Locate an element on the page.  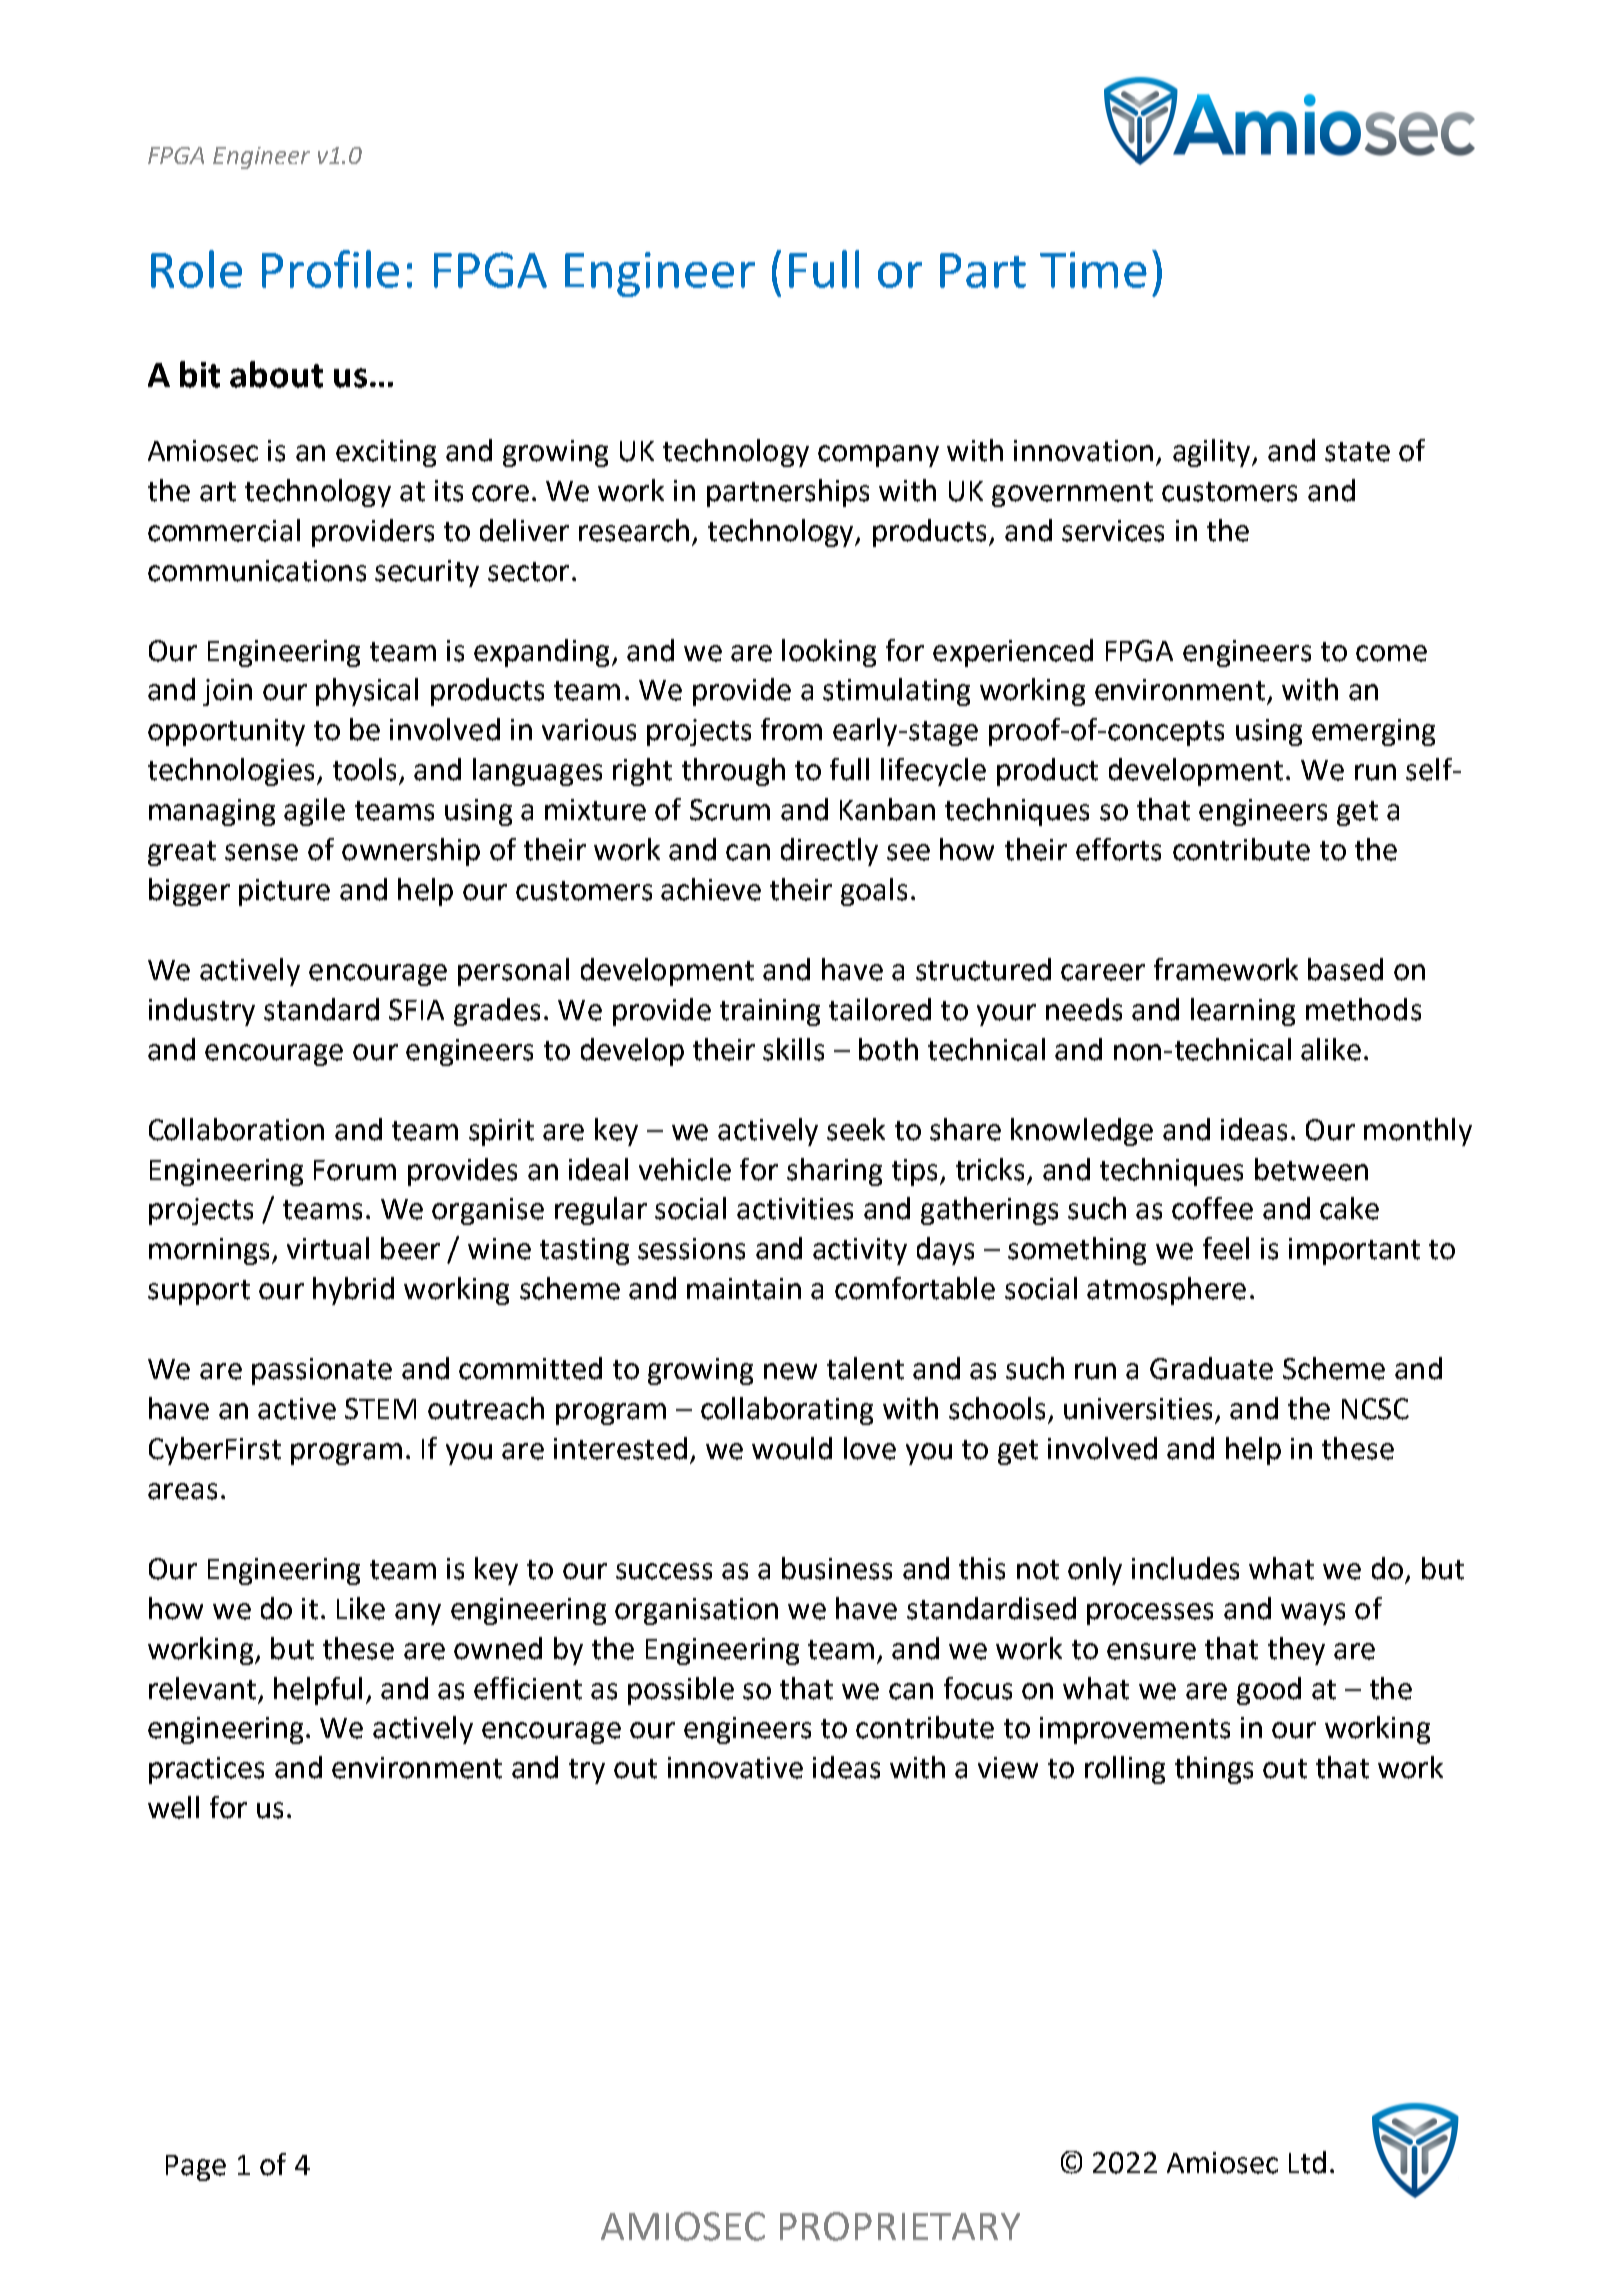
Graduate is located at coordinates (1211, 1368).
